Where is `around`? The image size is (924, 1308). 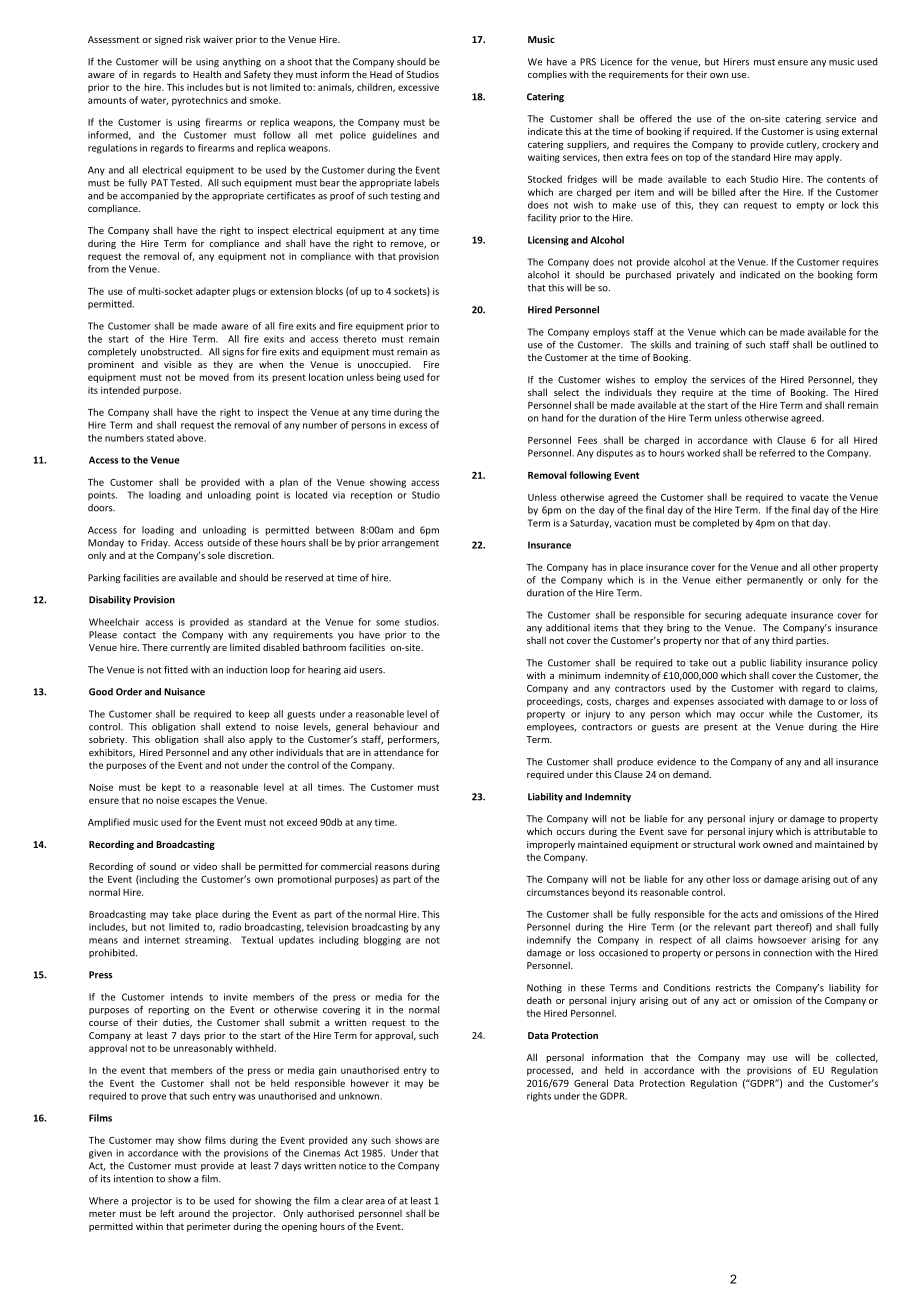 around is located at coordinates (194, 1213).
